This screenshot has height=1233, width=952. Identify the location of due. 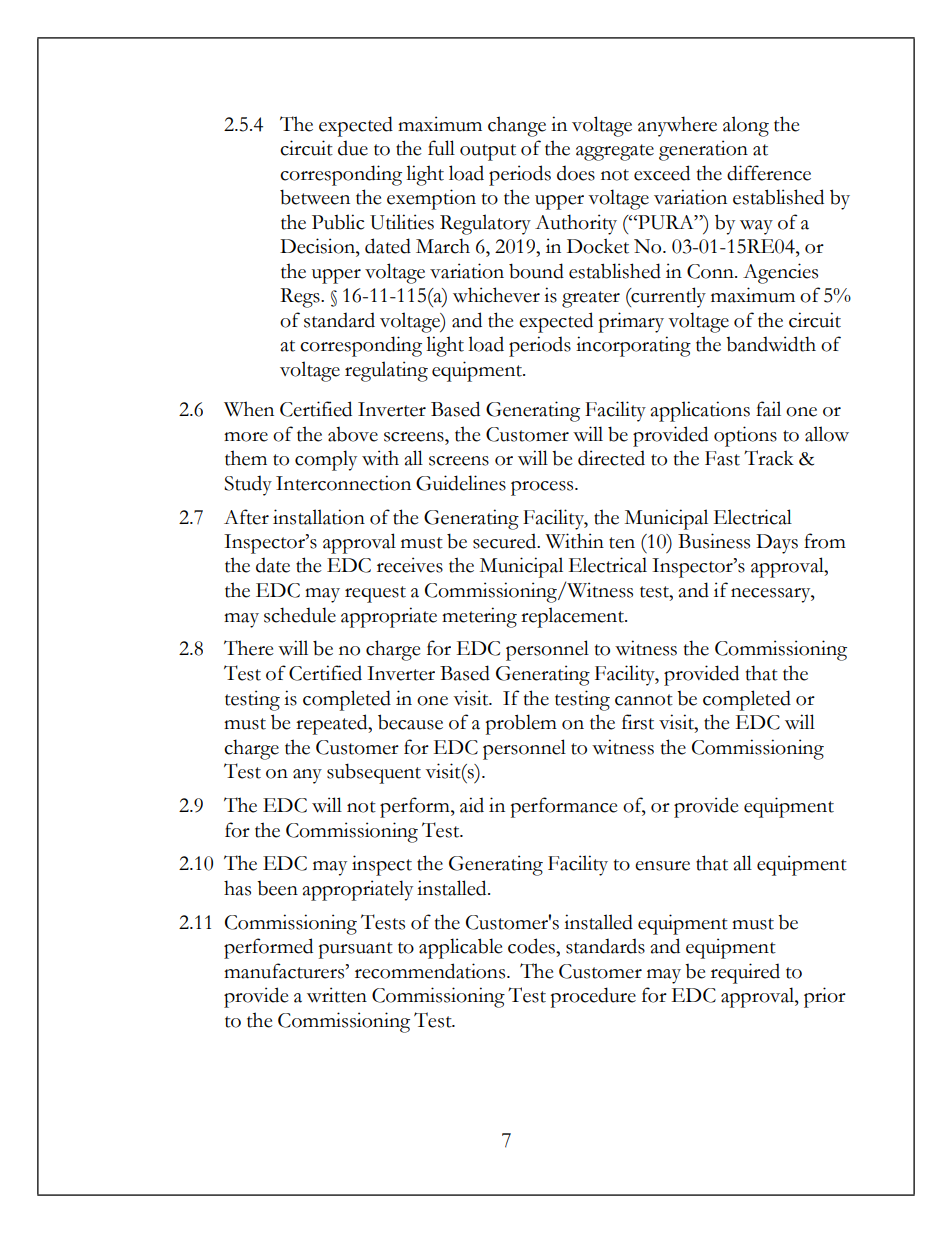
(353, 148).
